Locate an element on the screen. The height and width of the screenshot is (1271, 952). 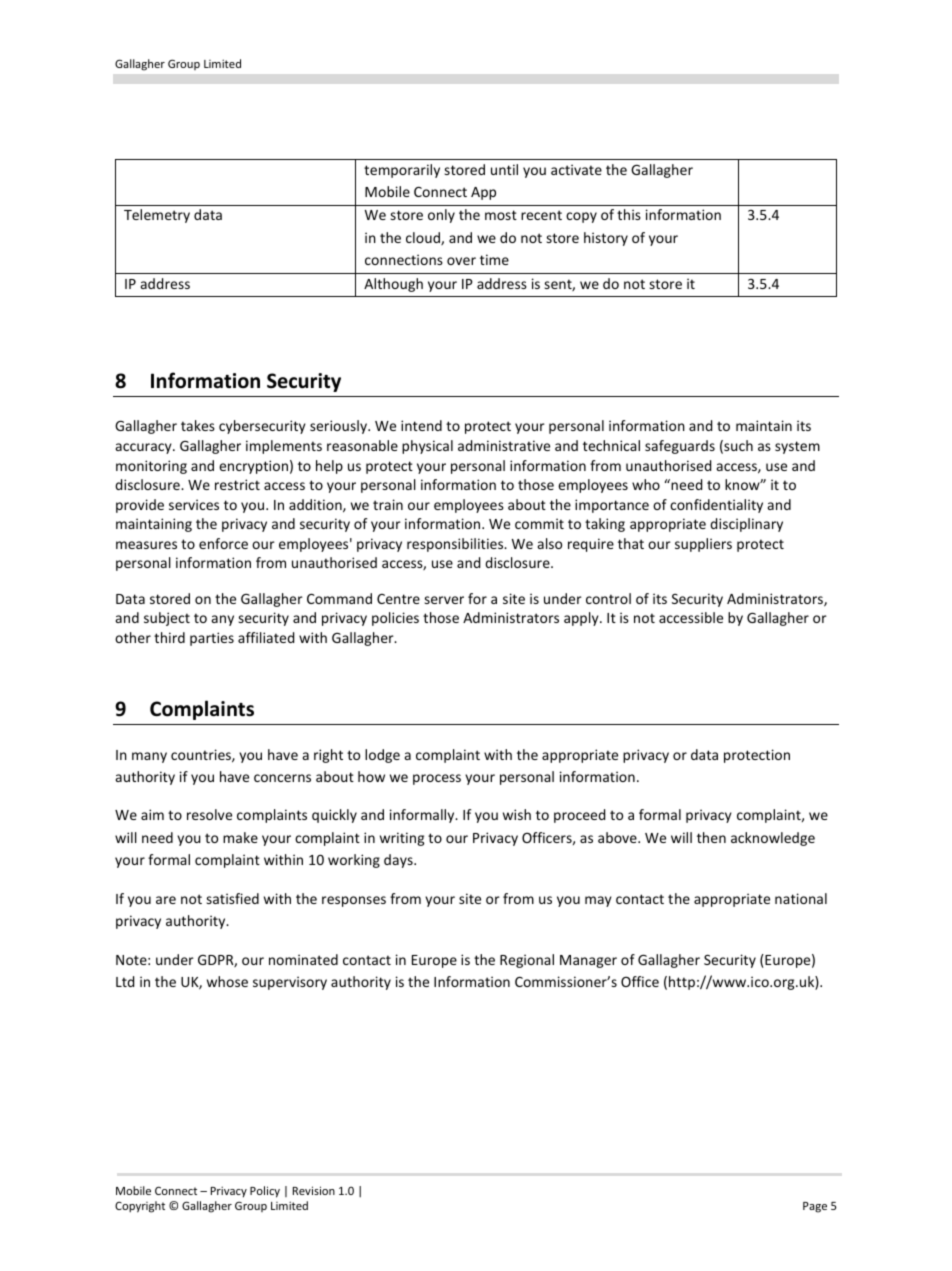
only is located at coordinates (441, 216).
